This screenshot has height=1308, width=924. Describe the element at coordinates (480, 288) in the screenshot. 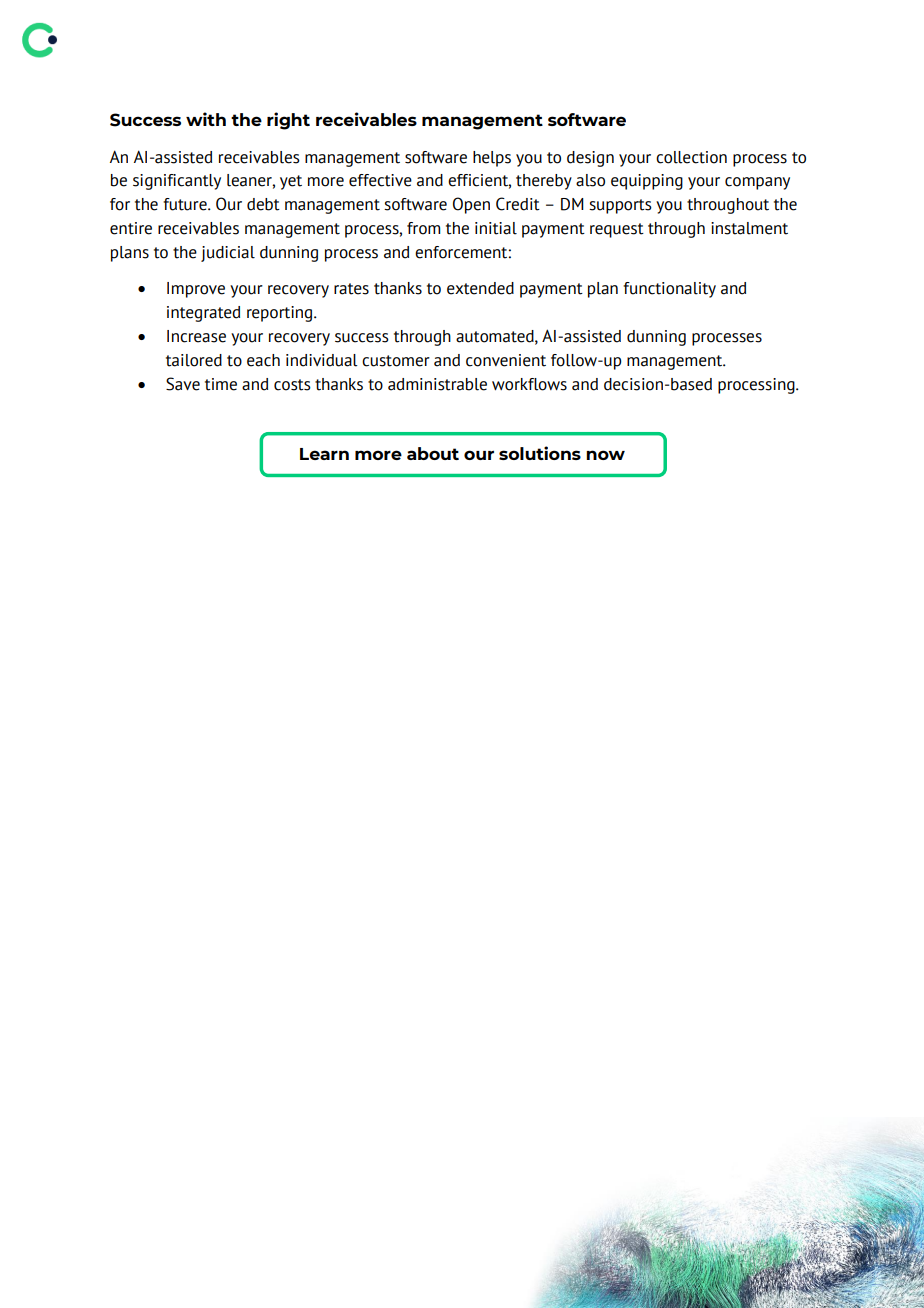

I see `extended` at that location.
